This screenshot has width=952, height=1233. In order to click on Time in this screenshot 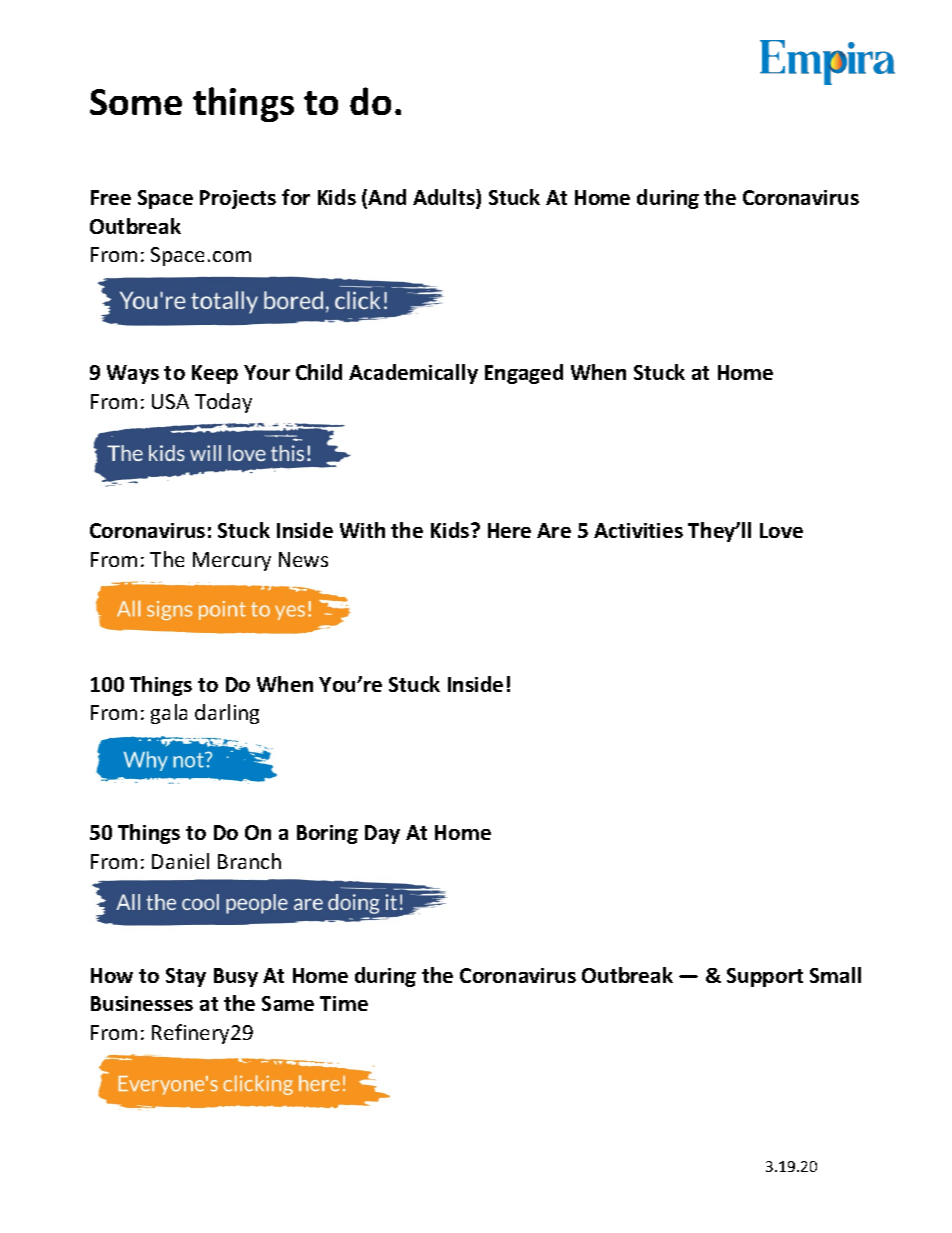, I will do `click(344, 1003)`.
